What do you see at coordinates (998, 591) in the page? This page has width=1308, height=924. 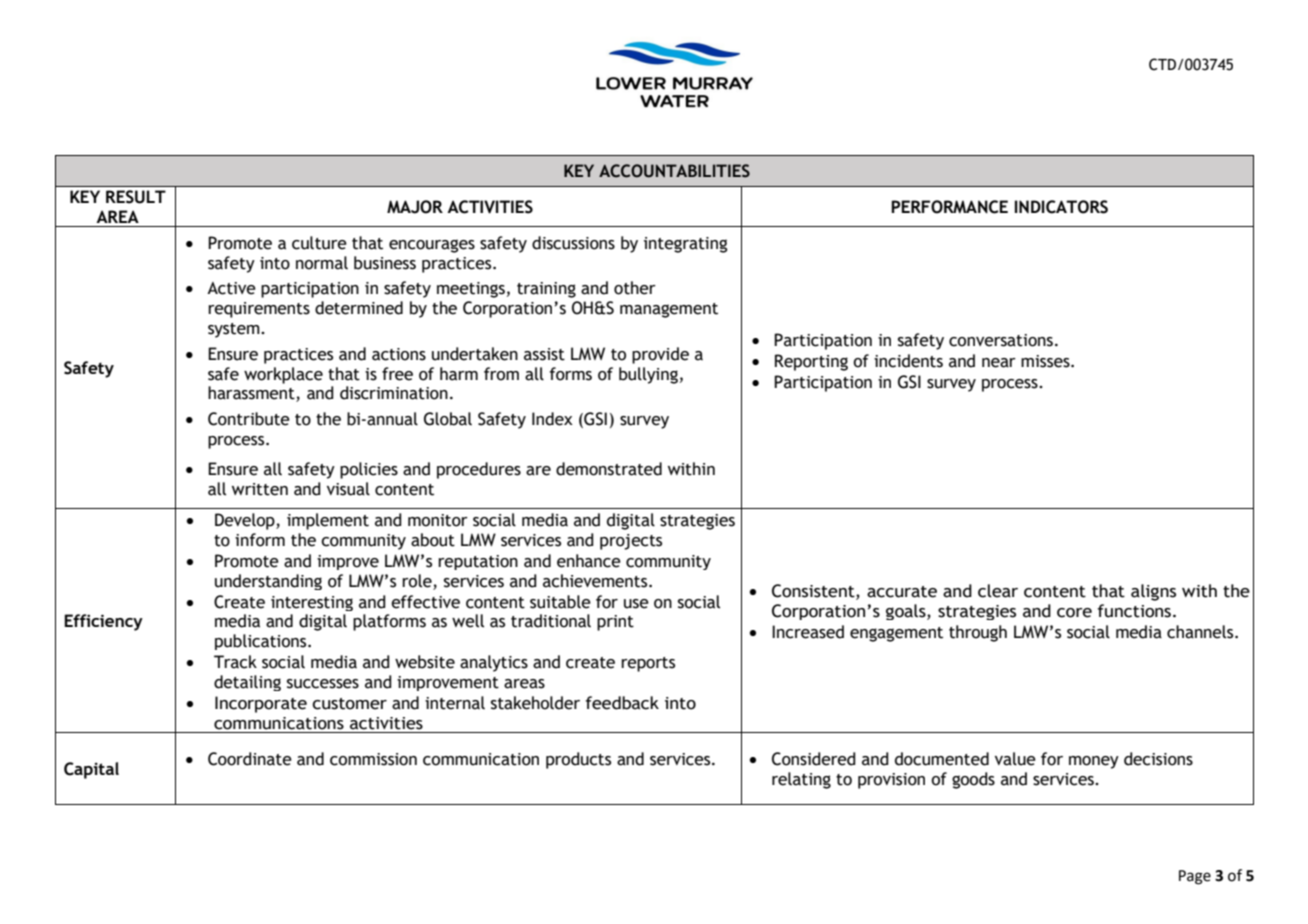 I see `clear` at bounding box center [998, 591].
